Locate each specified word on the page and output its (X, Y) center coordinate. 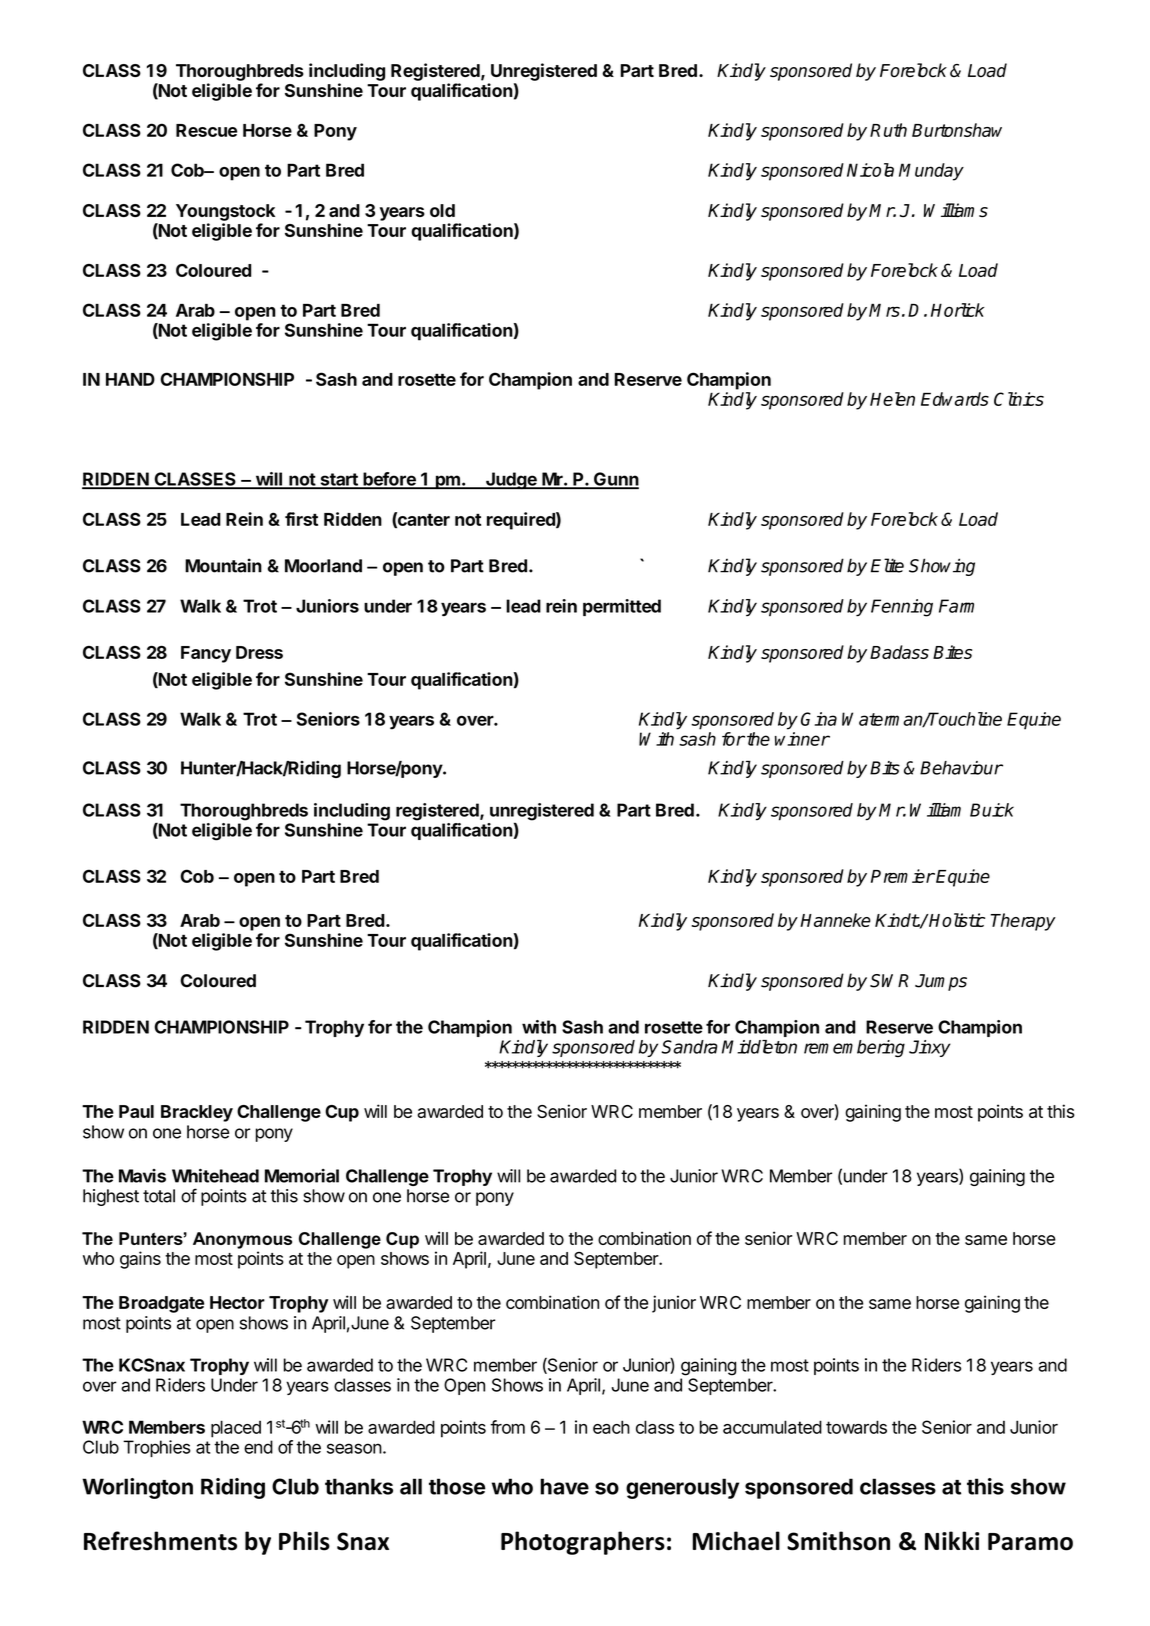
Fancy (206, 654)
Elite (887, 565)
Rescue (206, 130)
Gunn (615, 480)
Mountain (223, 565)
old (442, 210)
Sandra (689, 1047)
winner (802, 739)
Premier (903, 876)
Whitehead (215, 1176)
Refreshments (160, 1541)
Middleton (759, 1047)
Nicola (870, 170)
